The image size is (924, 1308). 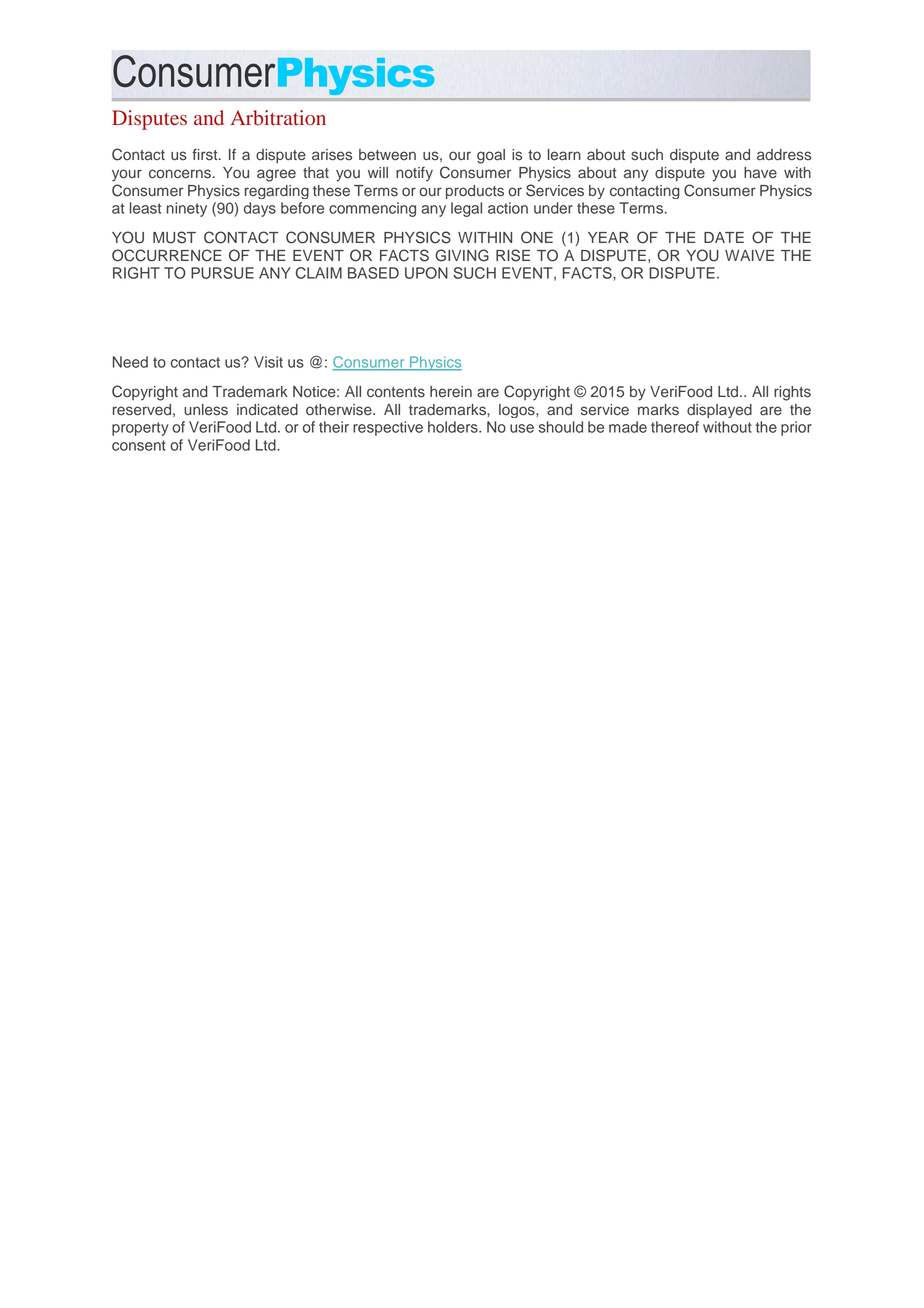 What do you see at coordinates (451, 392) in the image?
I see `herein` at bounding box center [451, 392].
